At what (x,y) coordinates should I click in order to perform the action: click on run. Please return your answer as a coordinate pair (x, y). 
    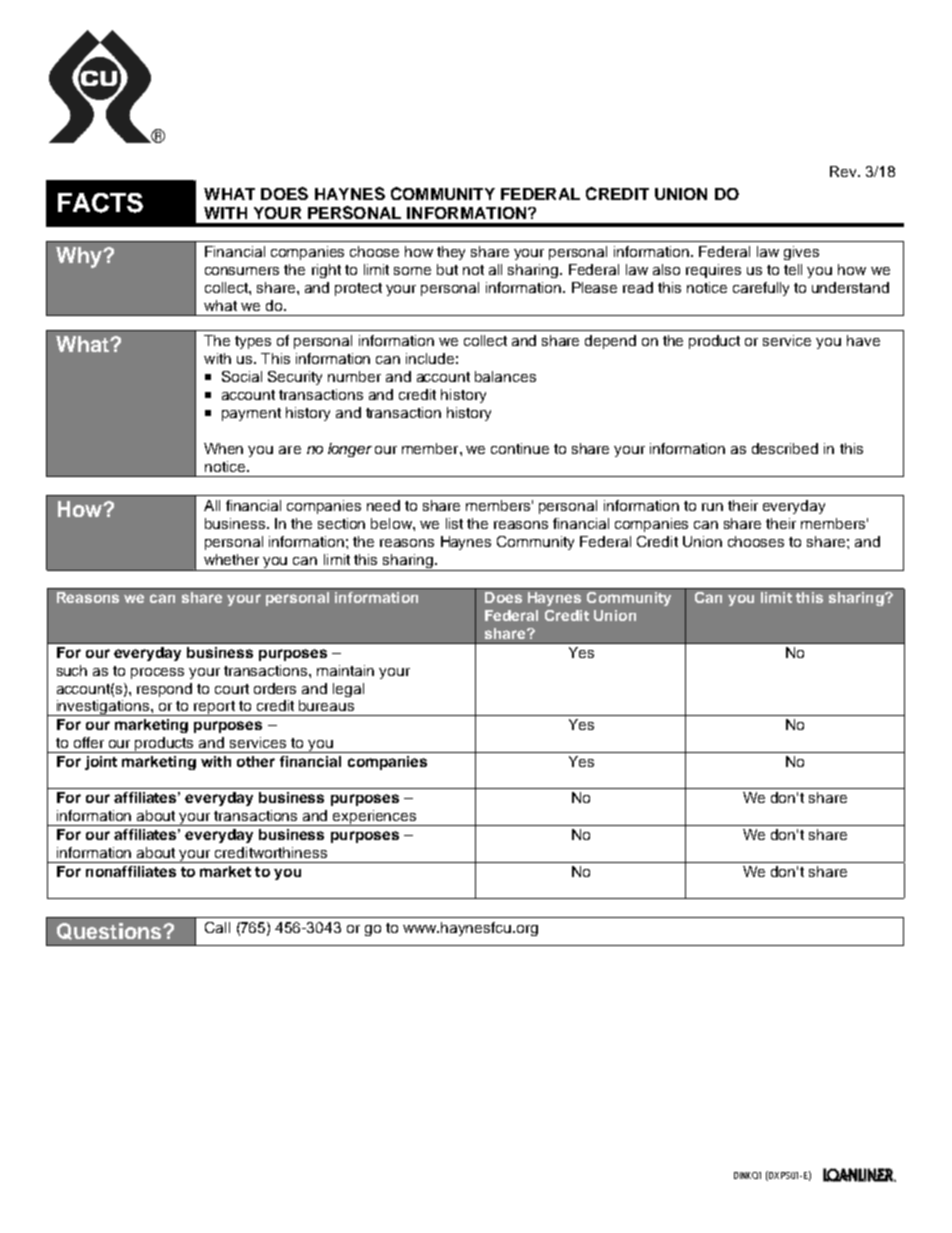
    Looking at the image, I should click on (712, 507).
